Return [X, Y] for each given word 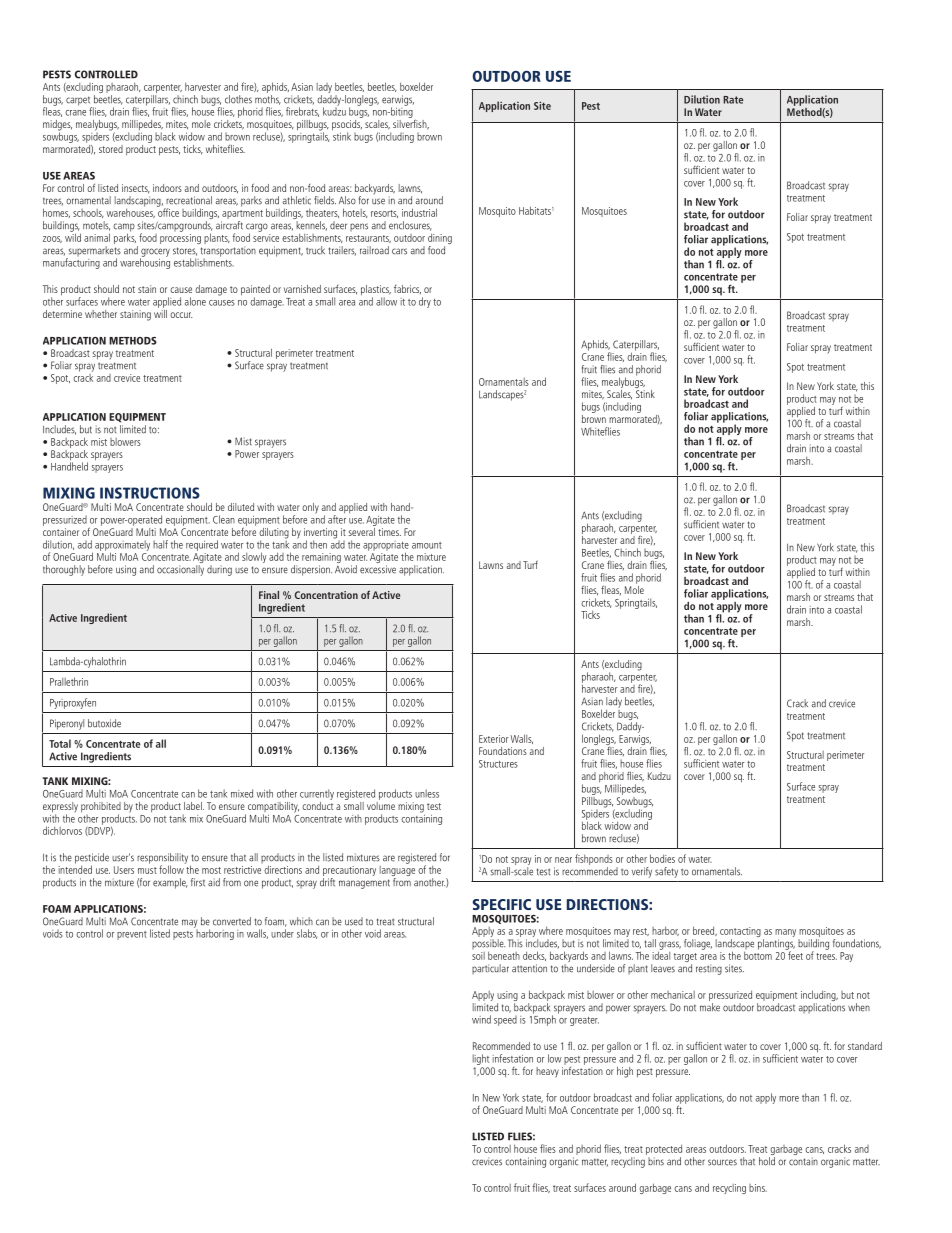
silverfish [411, 123]
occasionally [180, 570]
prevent [132, 935]
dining [440, 240]
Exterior [494, 739]
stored [111, 149]
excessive [378, 569]
